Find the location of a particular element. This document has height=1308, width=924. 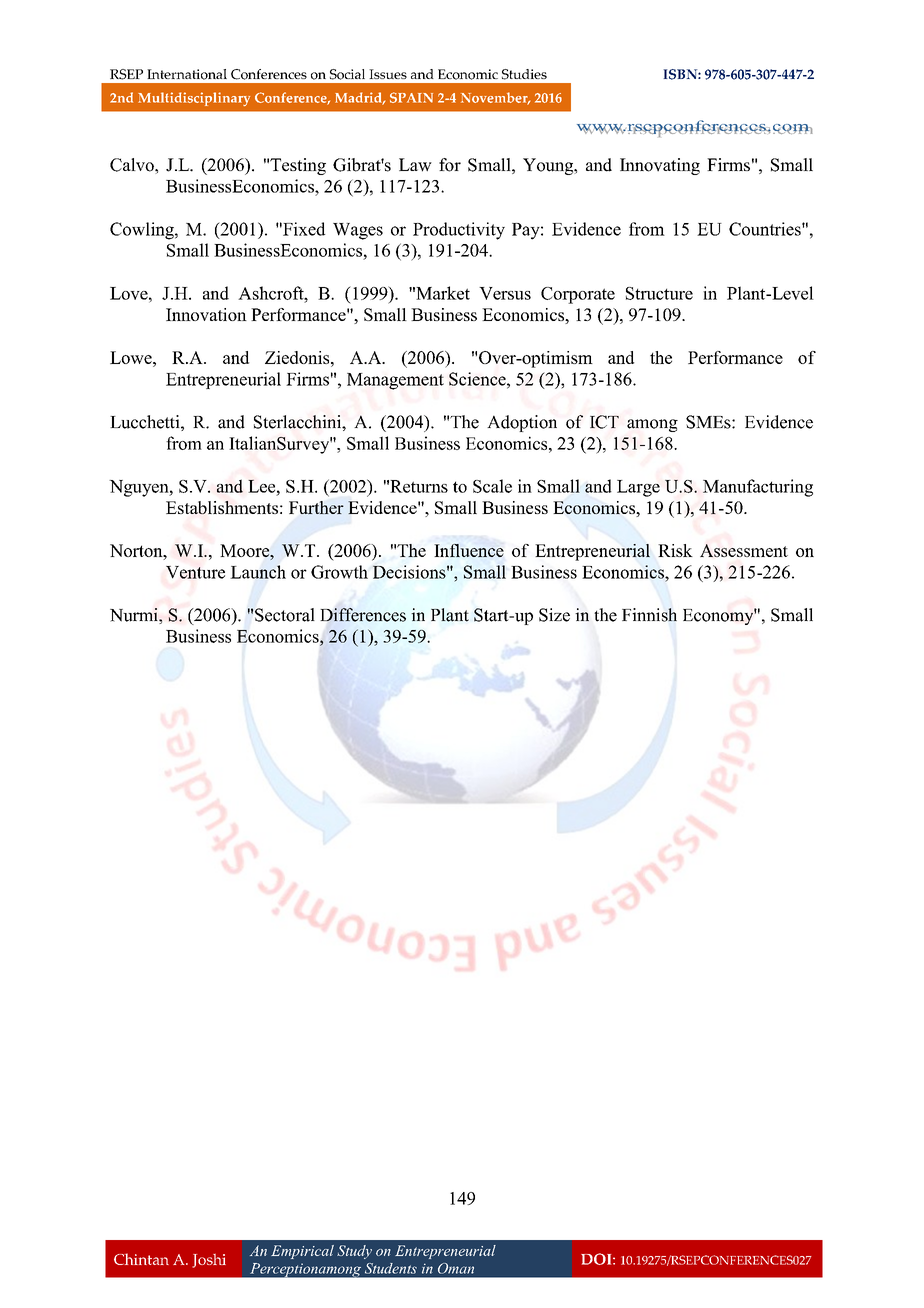

Structure is located at coordinates (659, 293).
